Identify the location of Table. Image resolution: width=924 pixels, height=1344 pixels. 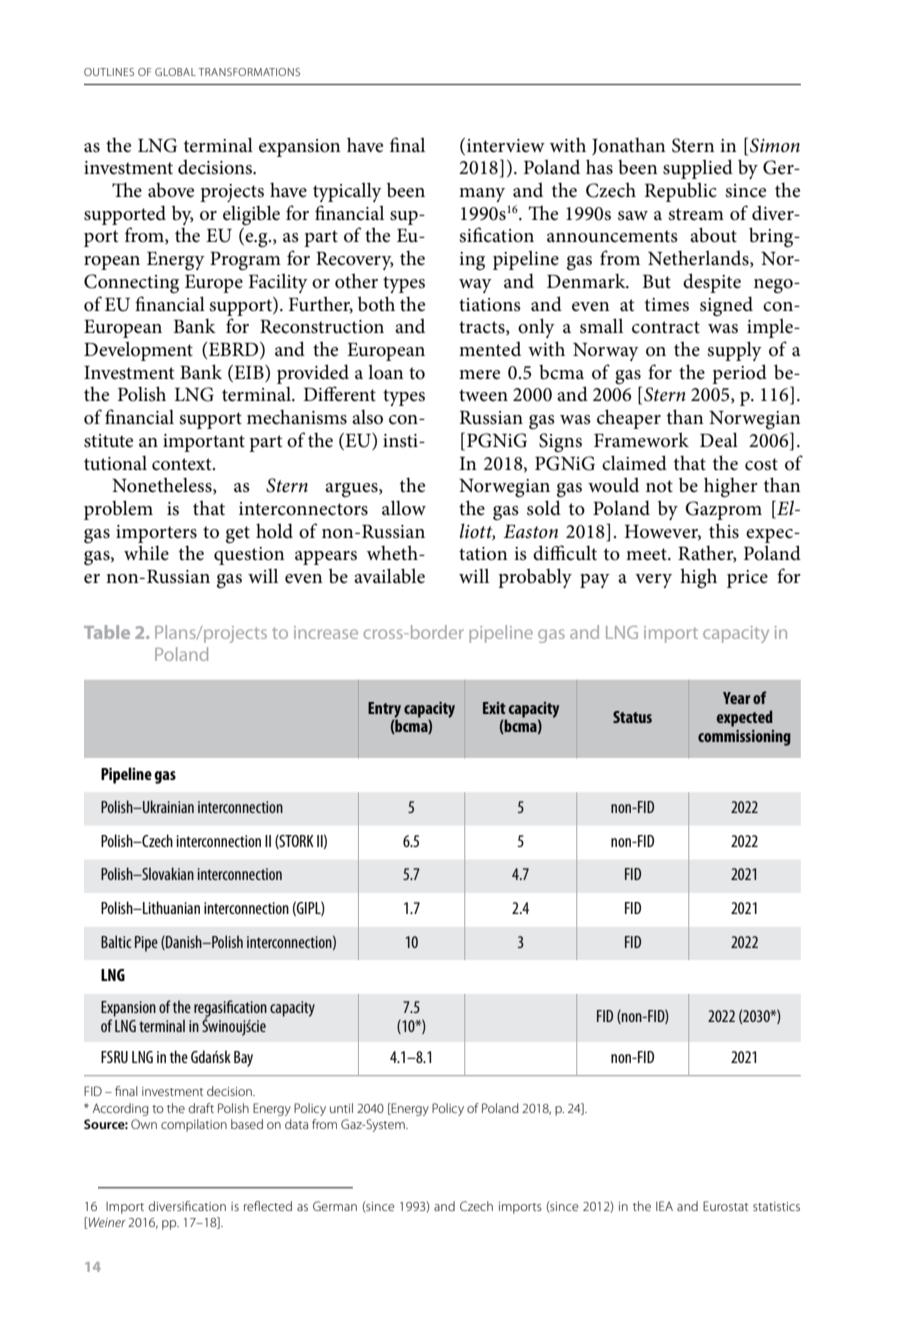
(107, 632).
